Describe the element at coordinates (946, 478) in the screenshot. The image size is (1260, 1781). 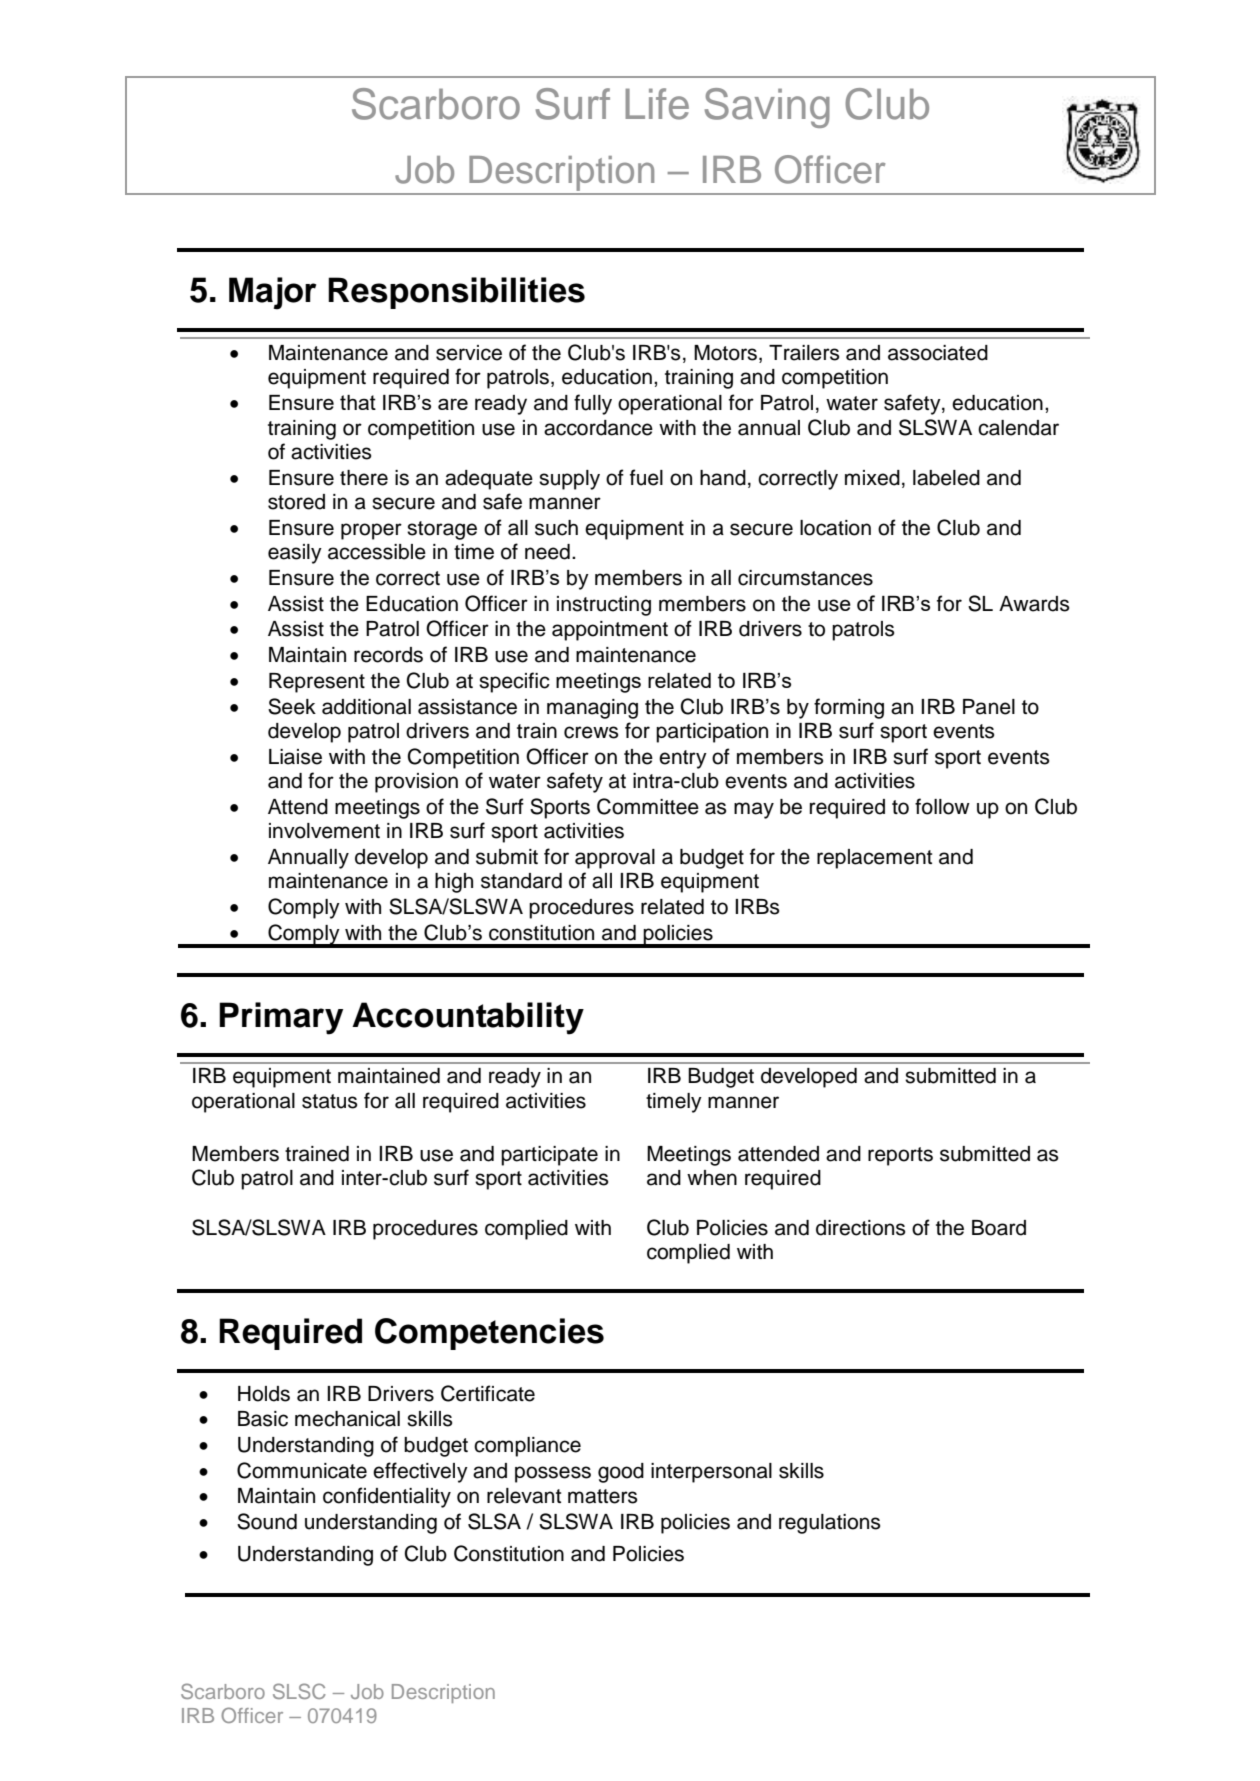
I see `labeled` at that location.
